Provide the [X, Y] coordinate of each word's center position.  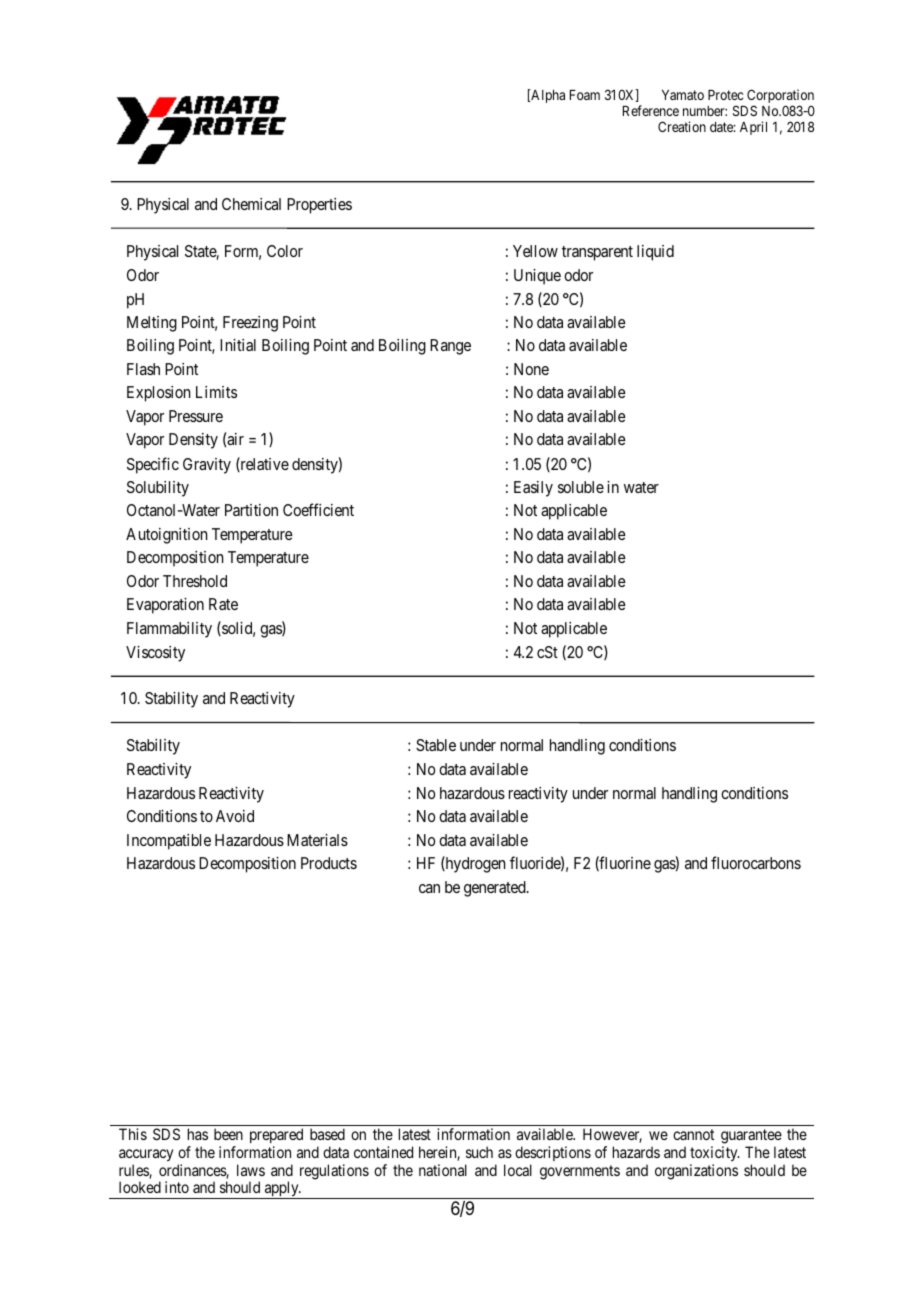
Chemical [251, 204]
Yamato [683, 95]
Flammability [169, 630]
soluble [581, 487]
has [198, 1134]
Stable [436, 745]
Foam [585, 95]
